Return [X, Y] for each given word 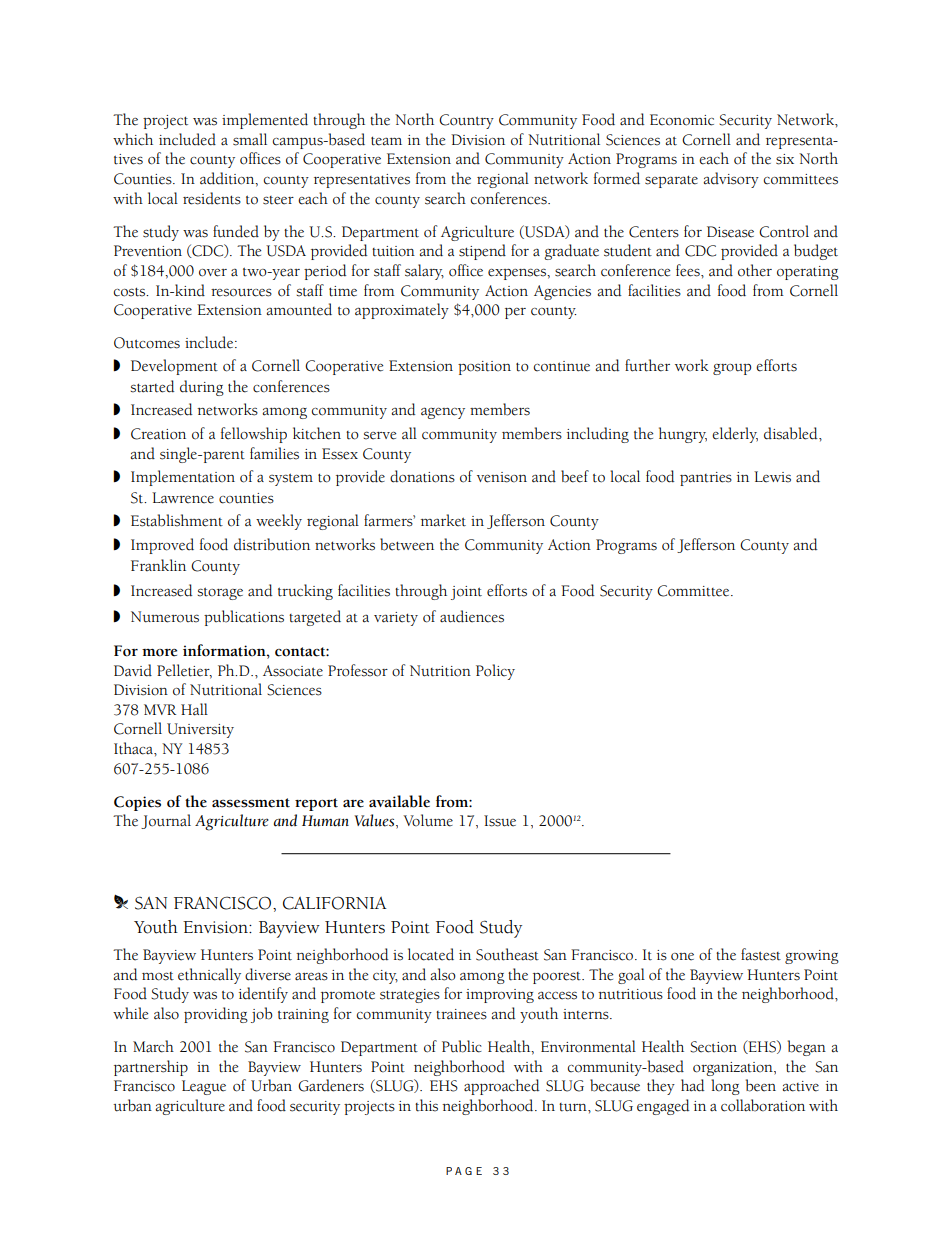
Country [466, 121]
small [250, 139]
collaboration [763, 1105]
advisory [731, 180]
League [204, 1087]
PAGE [464, 1171]
